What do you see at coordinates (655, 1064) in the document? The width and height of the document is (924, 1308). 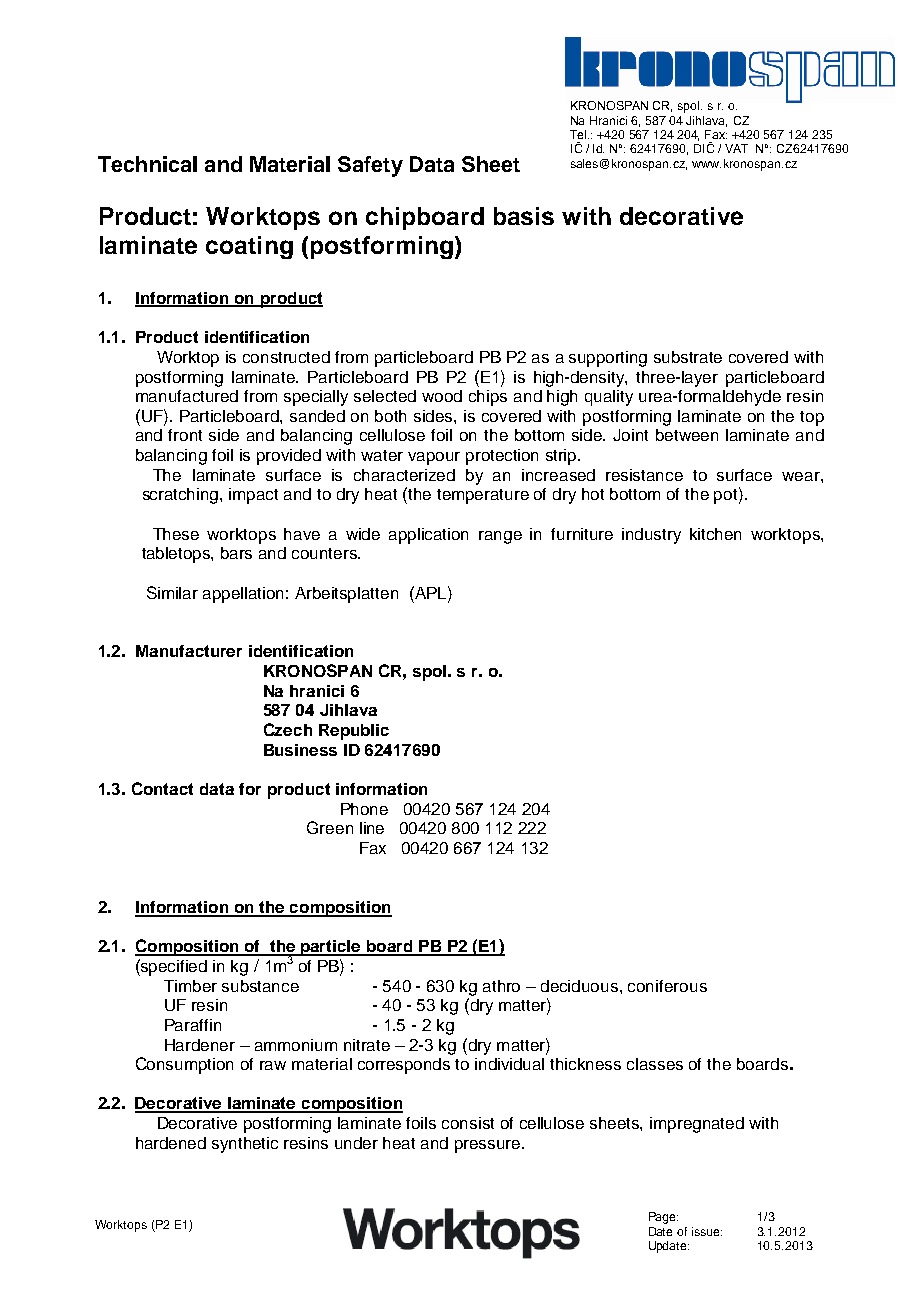 I see `classes` at bounding box center [655, 1064].
